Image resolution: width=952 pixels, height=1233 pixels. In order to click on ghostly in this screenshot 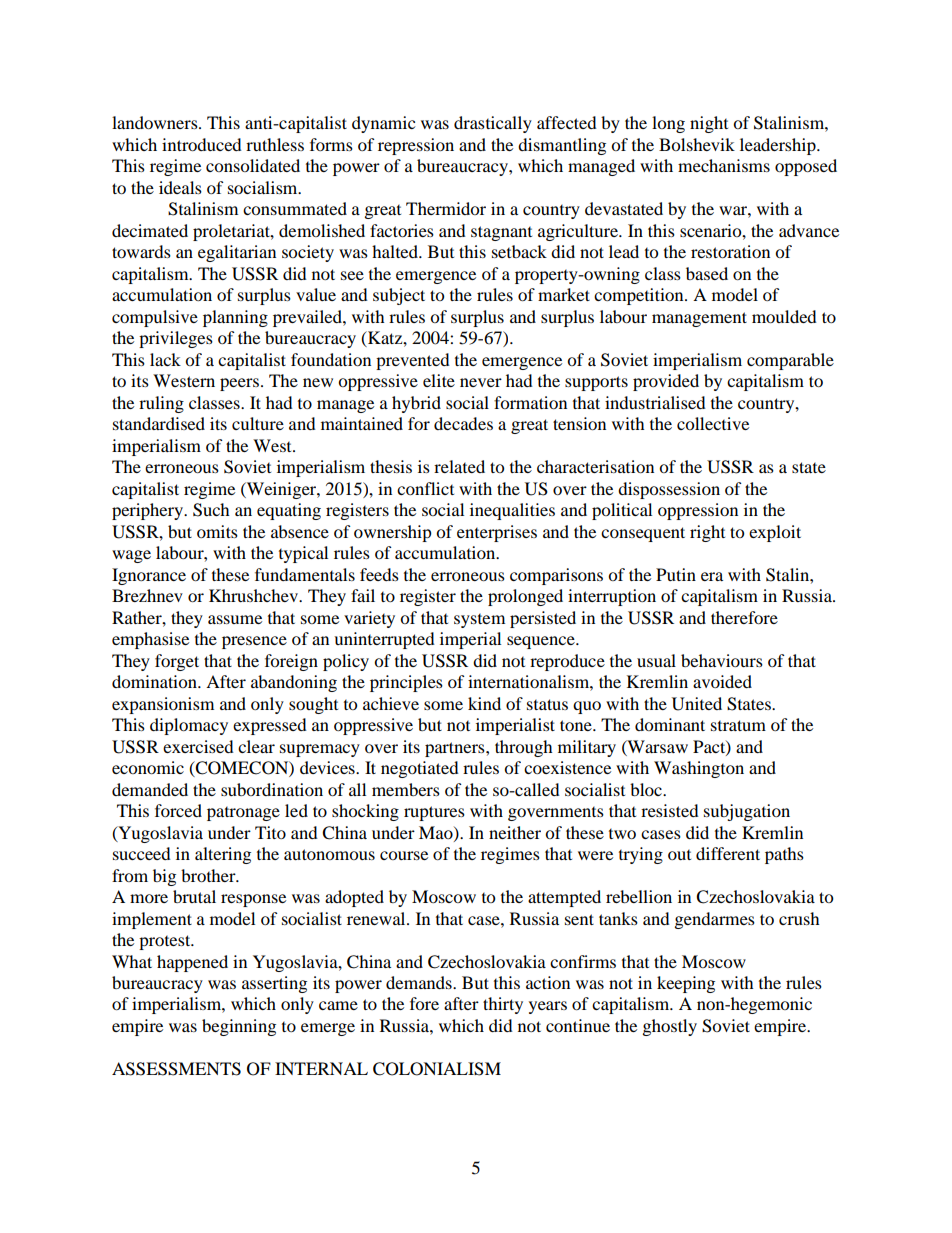, I will do `click(670, 1027)`.
